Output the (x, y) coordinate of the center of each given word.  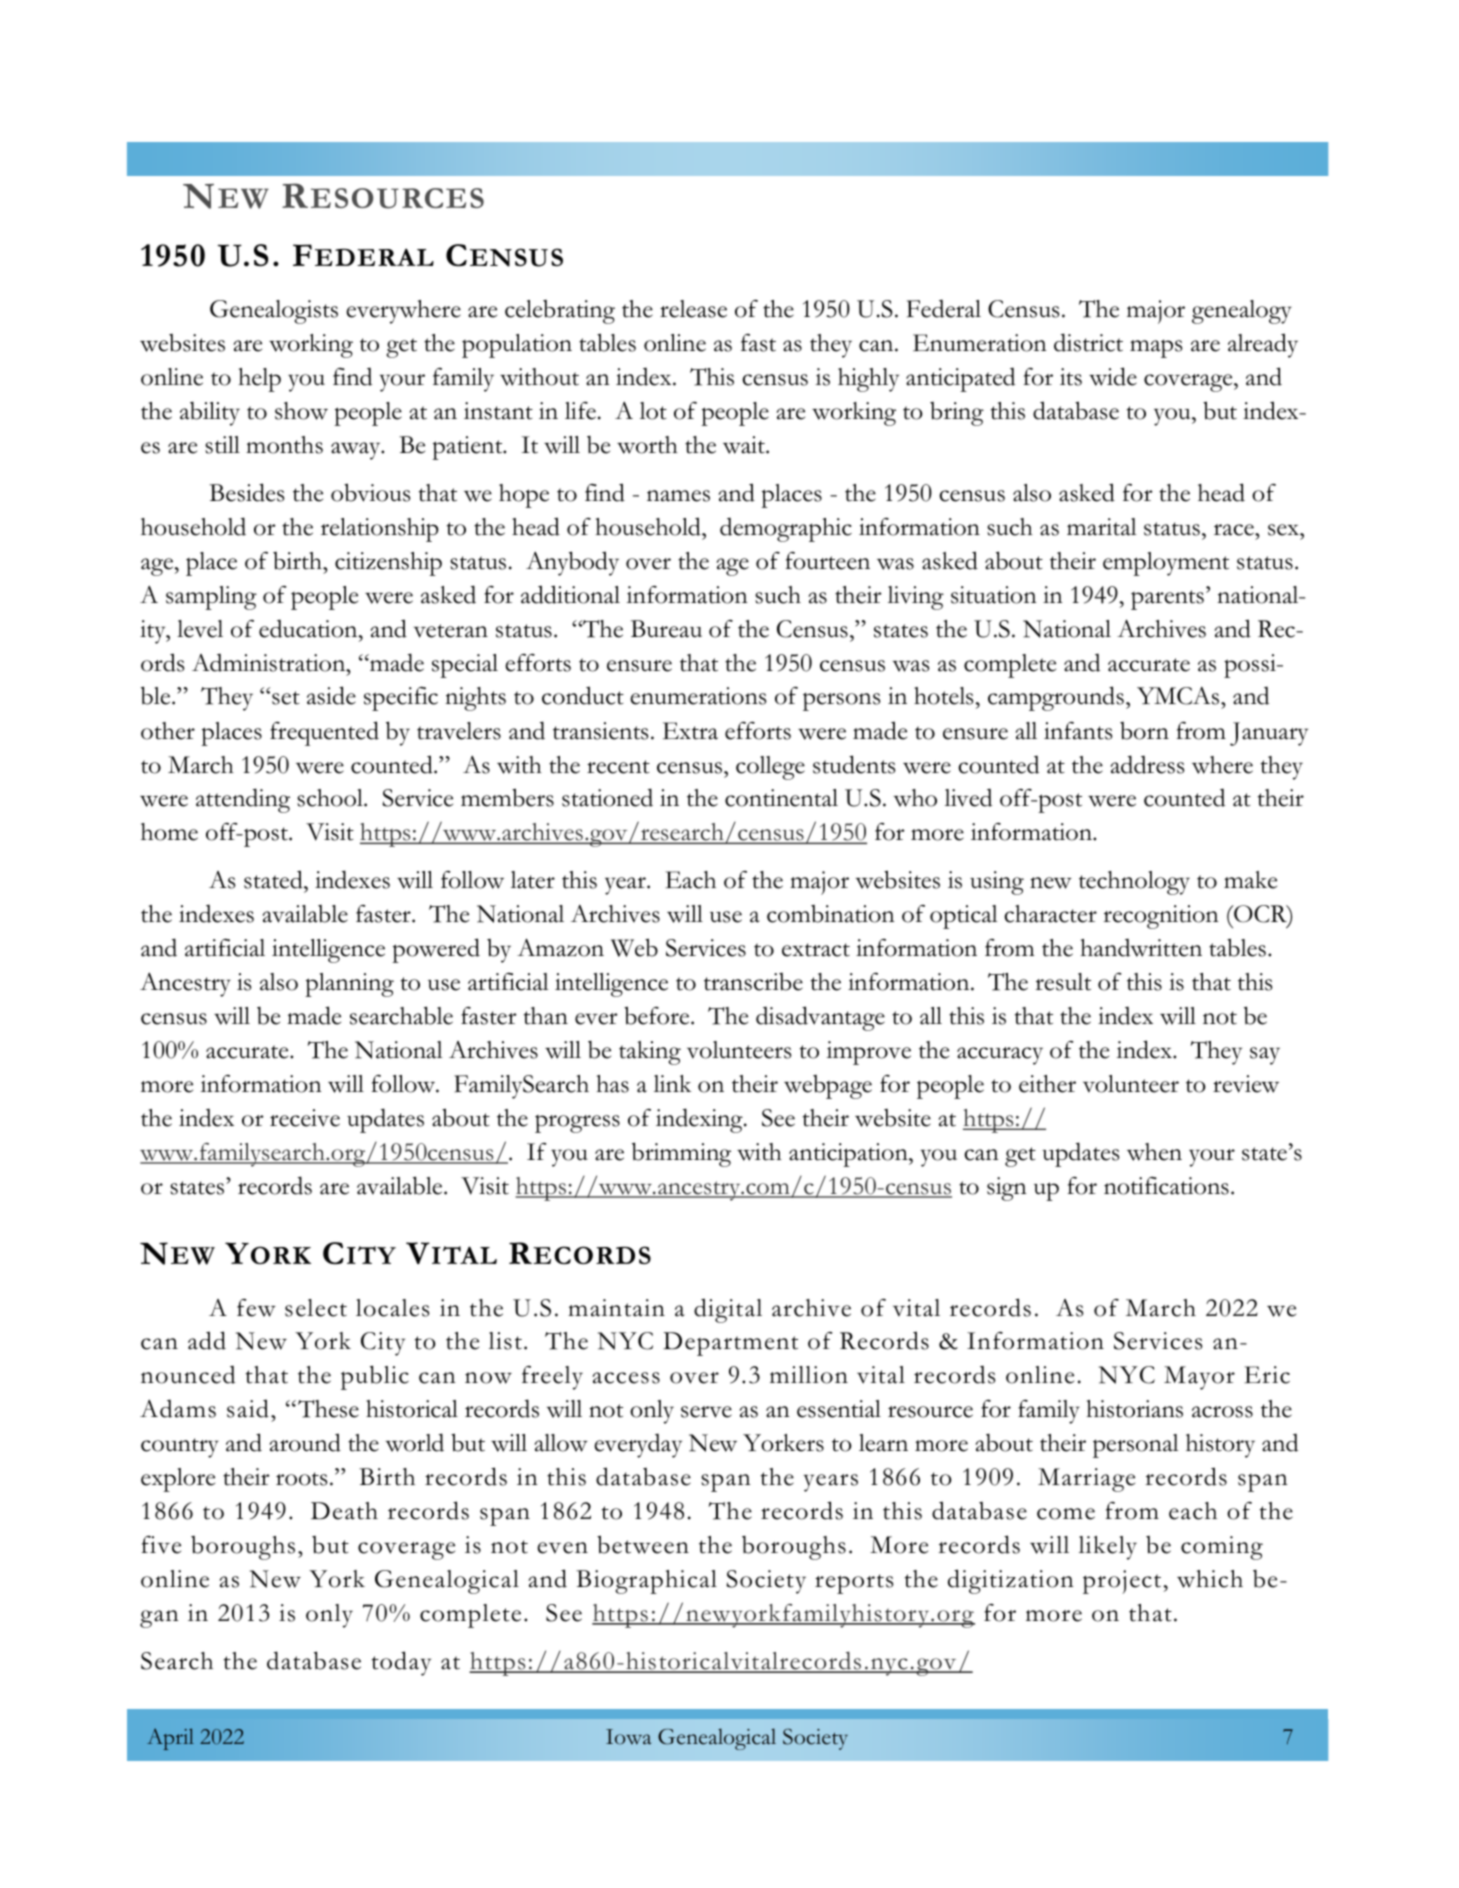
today (401, 1663)
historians (1134, 1409)
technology (1134, 883)
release (693, 309)
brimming (681, 1154)
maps (1156, 349)
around (305, 1442)
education (309, 628)
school (331, 798)
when (1154, 1152)
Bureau (666, 629)
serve (706, 1412)
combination (831, 914)
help (259, 380)
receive (305, 1118)
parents (1167, 600)
